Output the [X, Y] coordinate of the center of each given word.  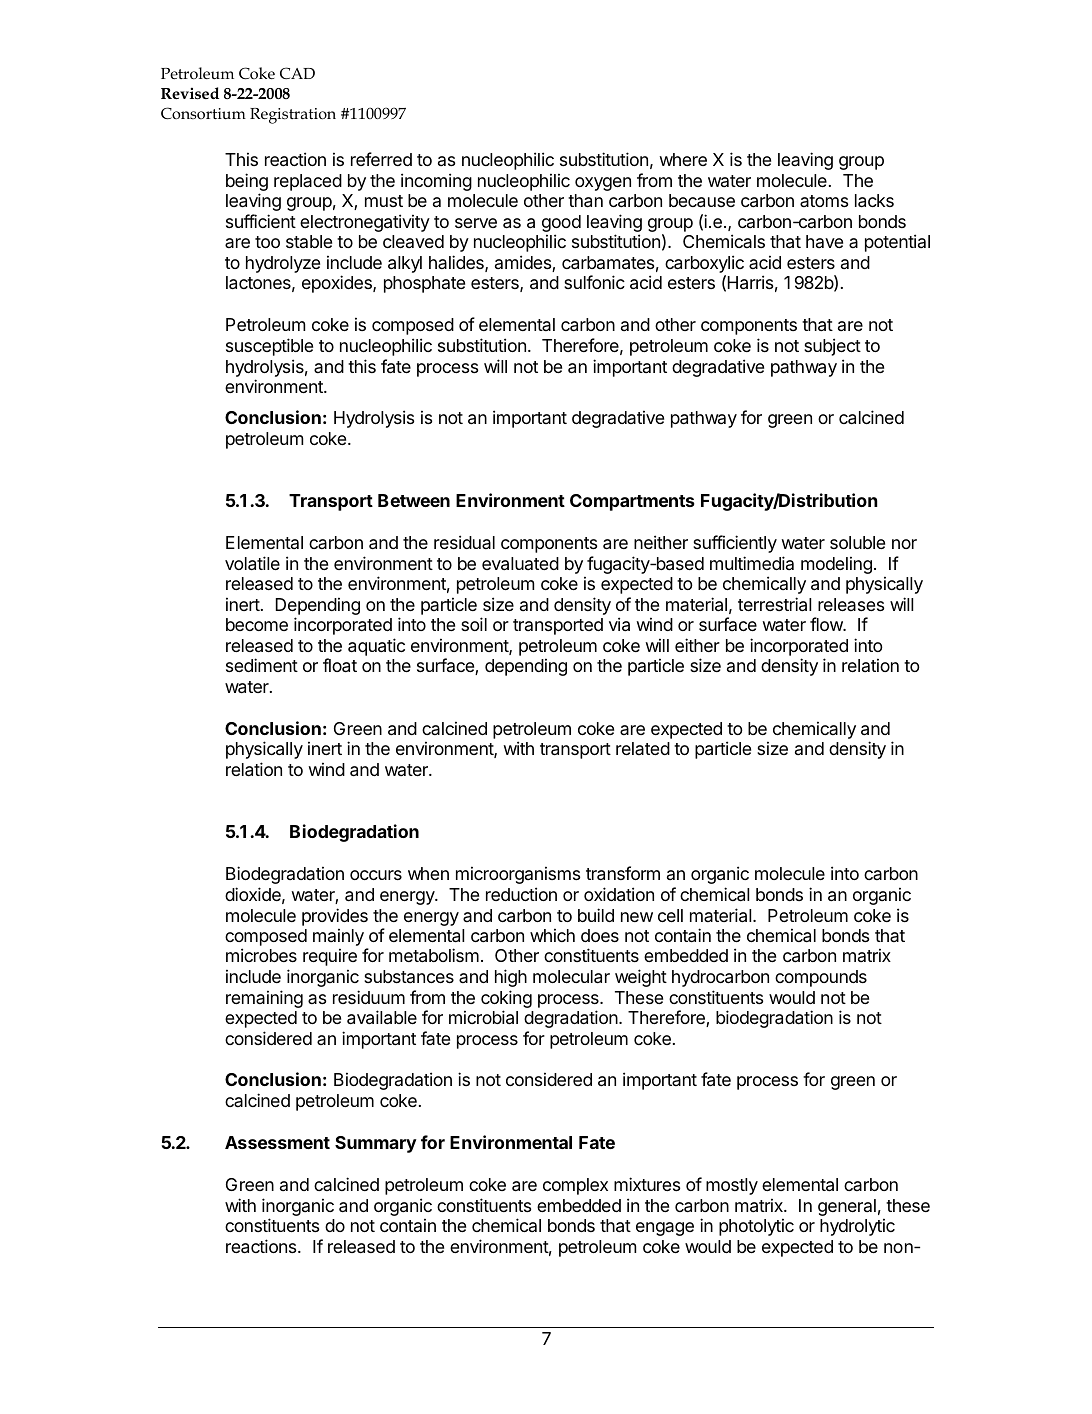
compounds [821, 978]
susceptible [269, 347]
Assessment [277, 1142]
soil [474, 624]
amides [524, 263]
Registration [293, 116]
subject [832, 347]
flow [827, 624]
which [552, 935]
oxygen [603, 184]
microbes [261, 955]
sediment [262, 665]
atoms [824, 201]
